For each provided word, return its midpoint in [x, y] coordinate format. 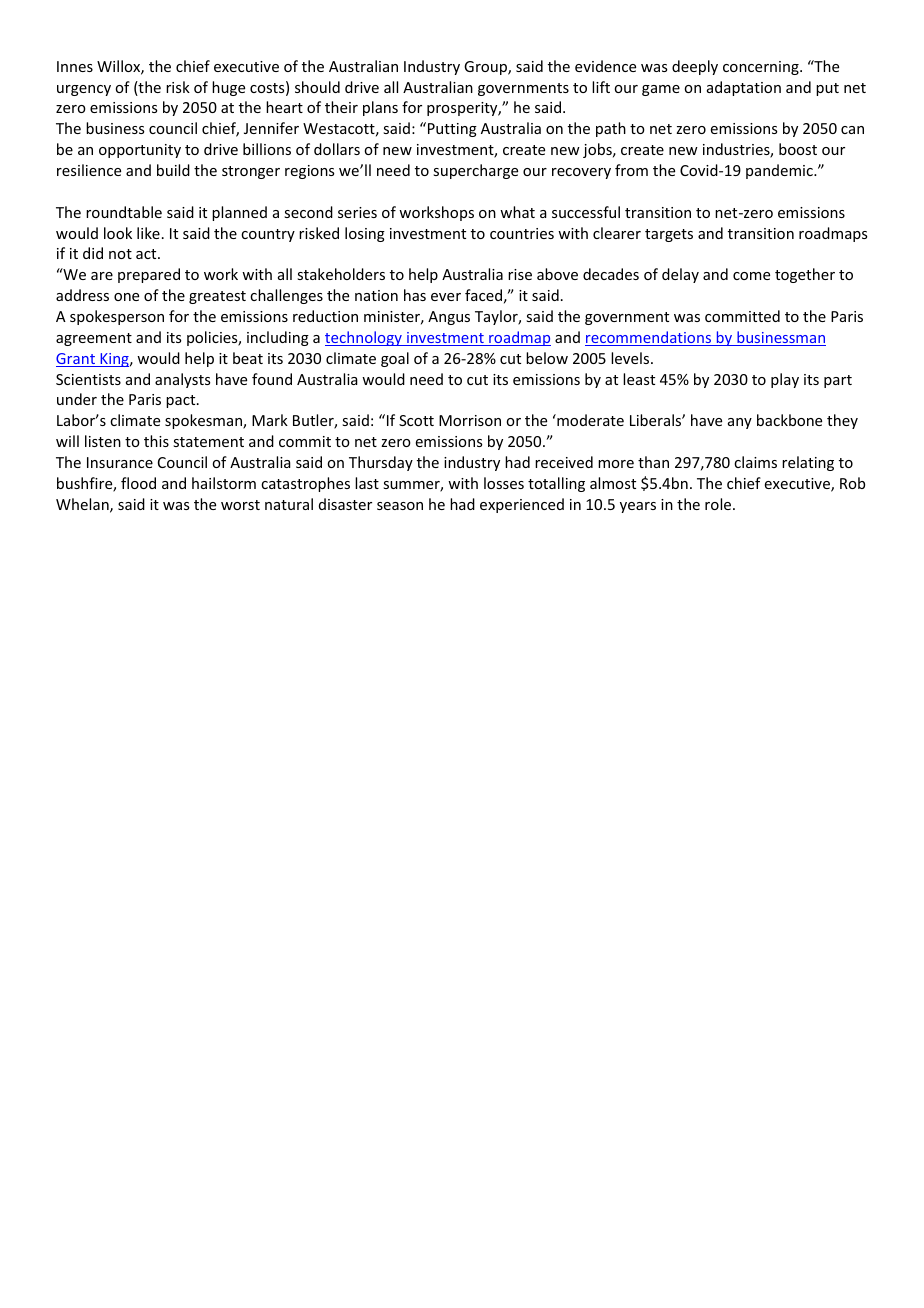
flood [138, 483]
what [517, 212]
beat [248, 358]
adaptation [744, 88]
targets [669, 235]
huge [228, 88]
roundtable [124, 212]
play [785, 380]
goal [395, 359]
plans [380, 108]
